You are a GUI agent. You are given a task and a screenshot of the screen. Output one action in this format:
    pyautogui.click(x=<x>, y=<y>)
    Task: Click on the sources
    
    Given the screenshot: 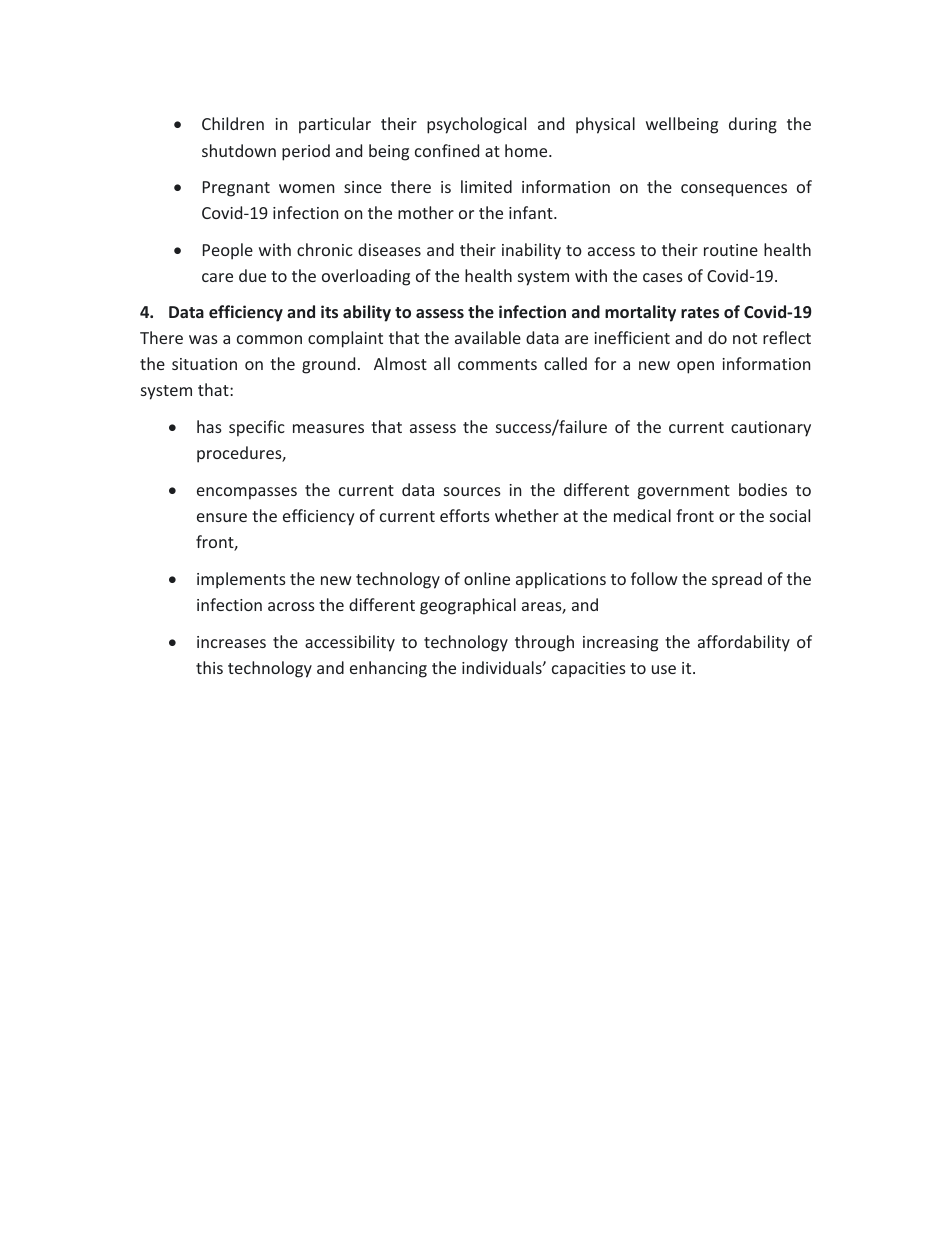 What is the action you would take?
    pyautogui.click(x=472, y=491)
